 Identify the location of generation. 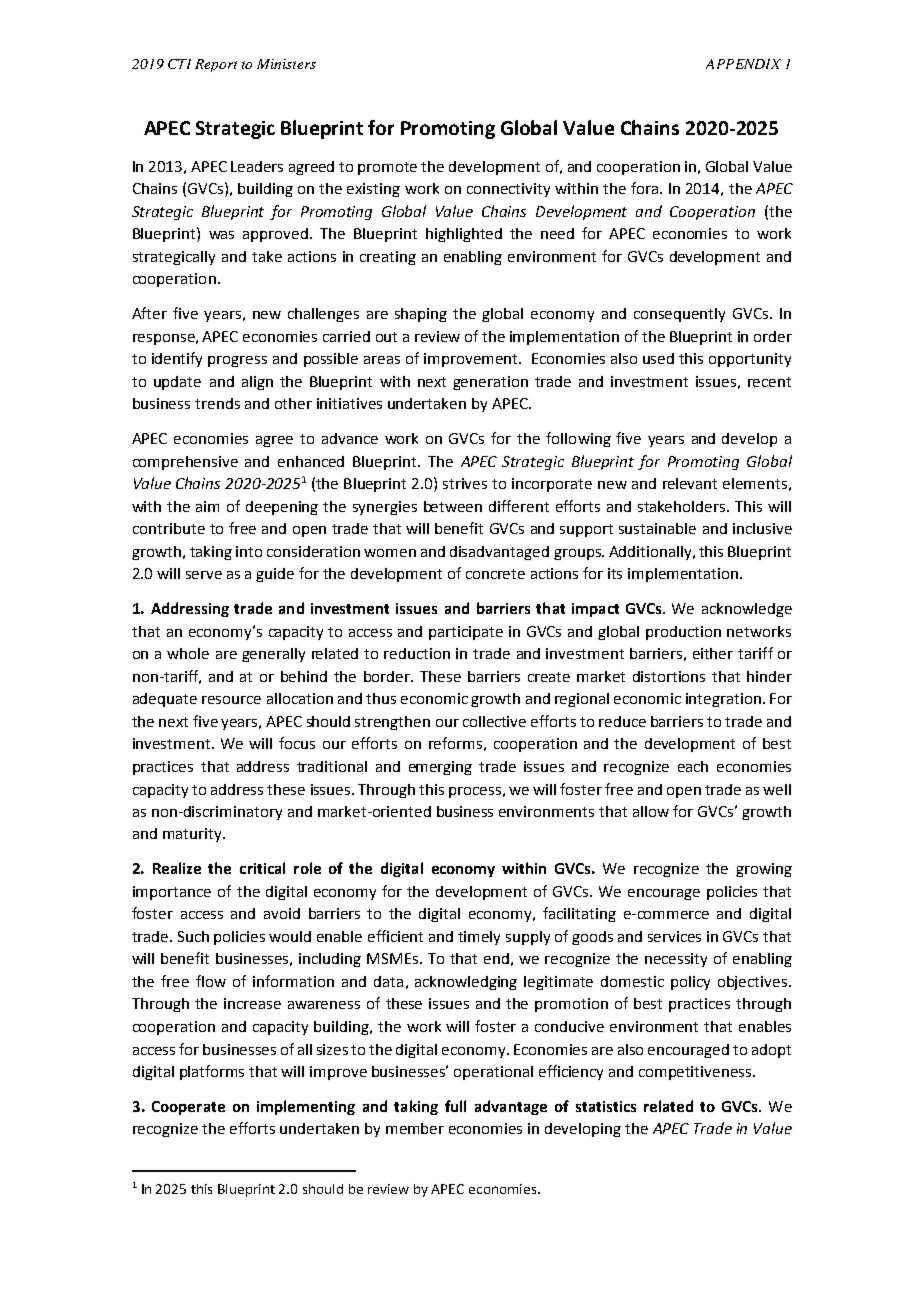
(490, 383).
